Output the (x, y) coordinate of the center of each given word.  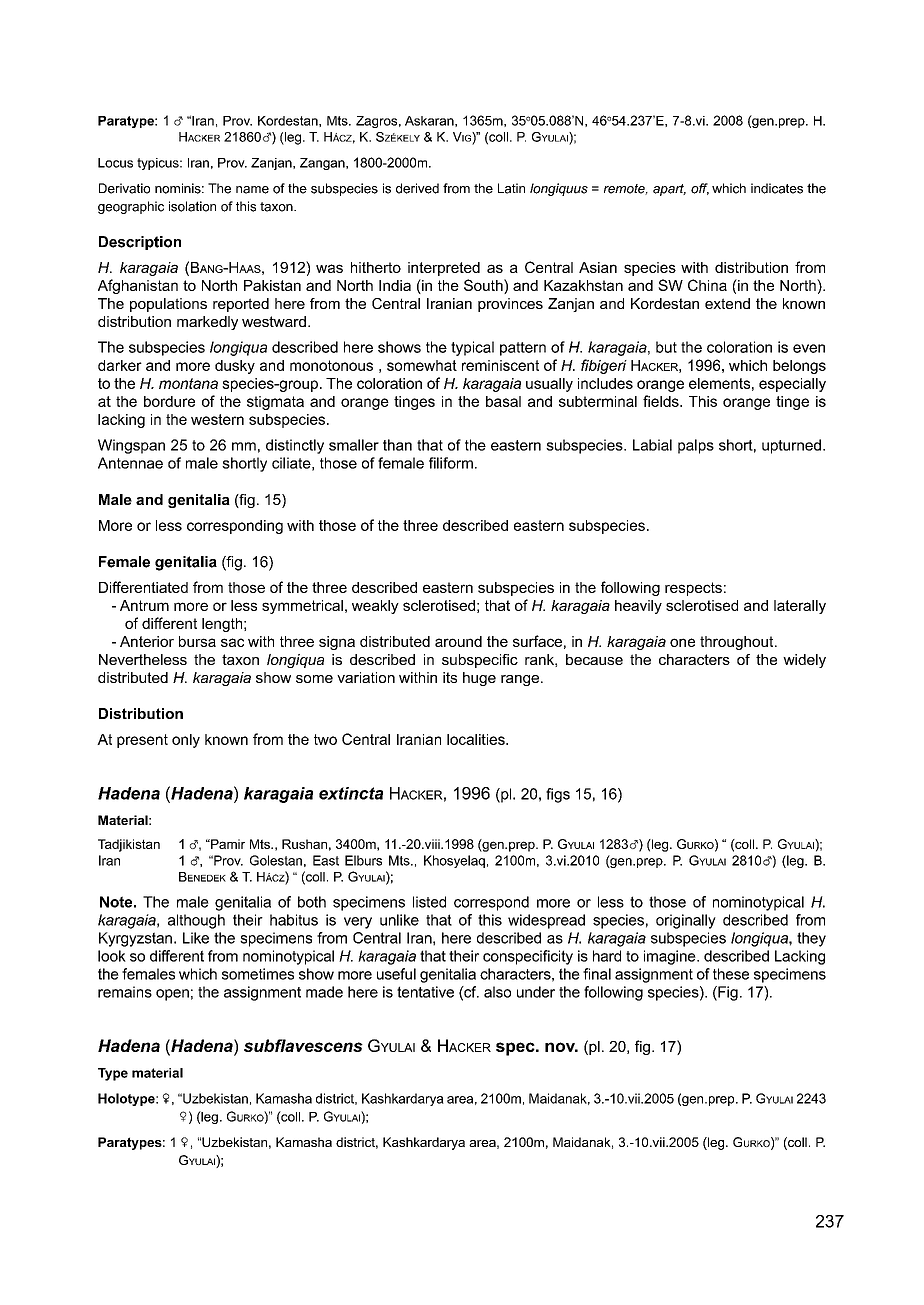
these (731, 974)
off (700, 189)
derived (417, 188)
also (497, 992)
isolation (192, 206)
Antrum (144, 605)
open (172, 995)
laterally (800, 607)
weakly (375, 607)
